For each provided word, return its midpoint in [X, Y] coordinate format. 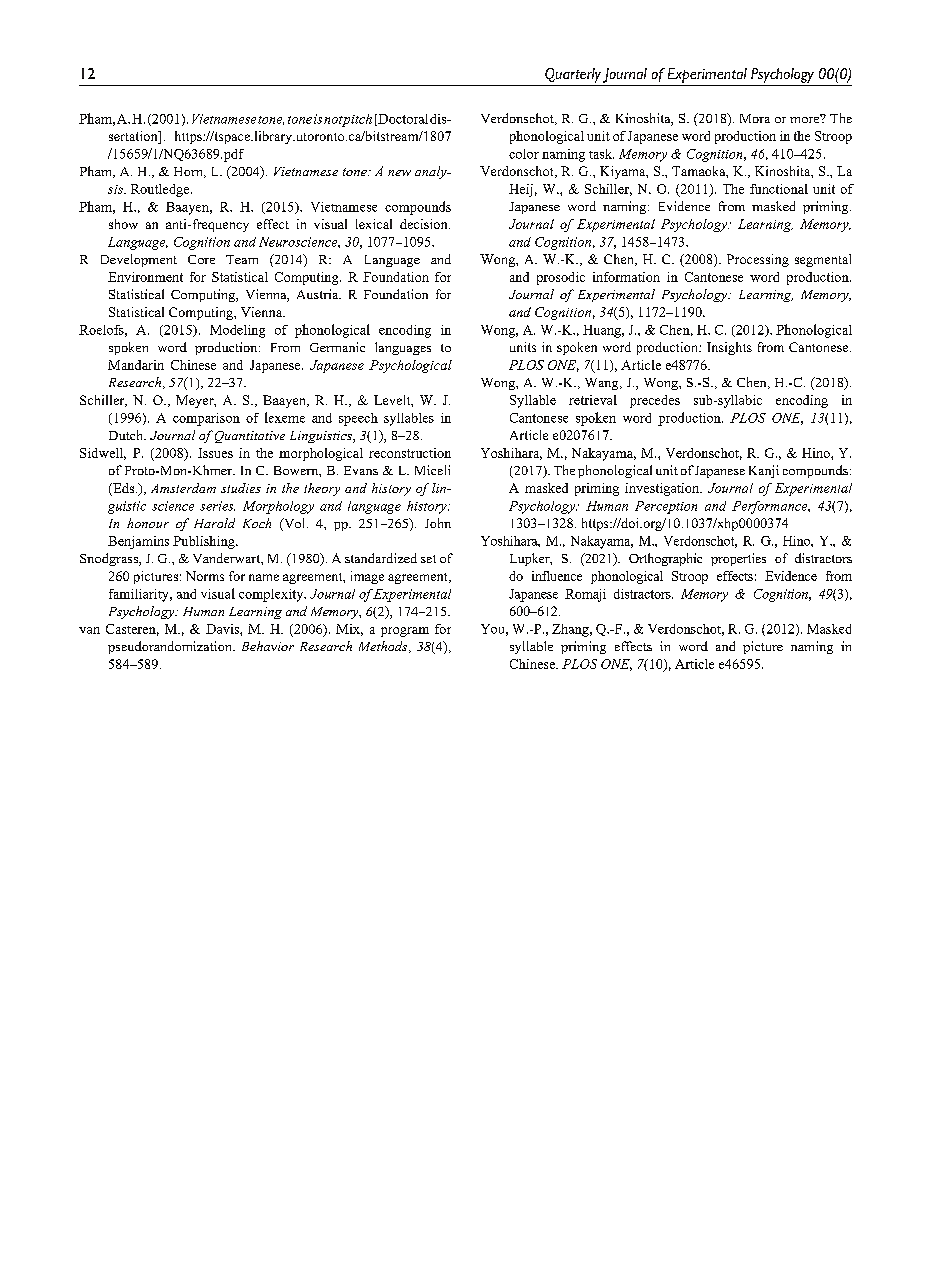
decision [425, 224]
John [438, 523]
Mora [755, 118]
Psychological [410, 366]
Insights [729, 348]
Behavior [268, 646]
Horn [189, 172]
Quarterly [573, 75]
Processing [758, 260]
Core [201, 259]
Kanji [764, 471]
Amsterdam [183, 488]
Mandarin [136, 365]
